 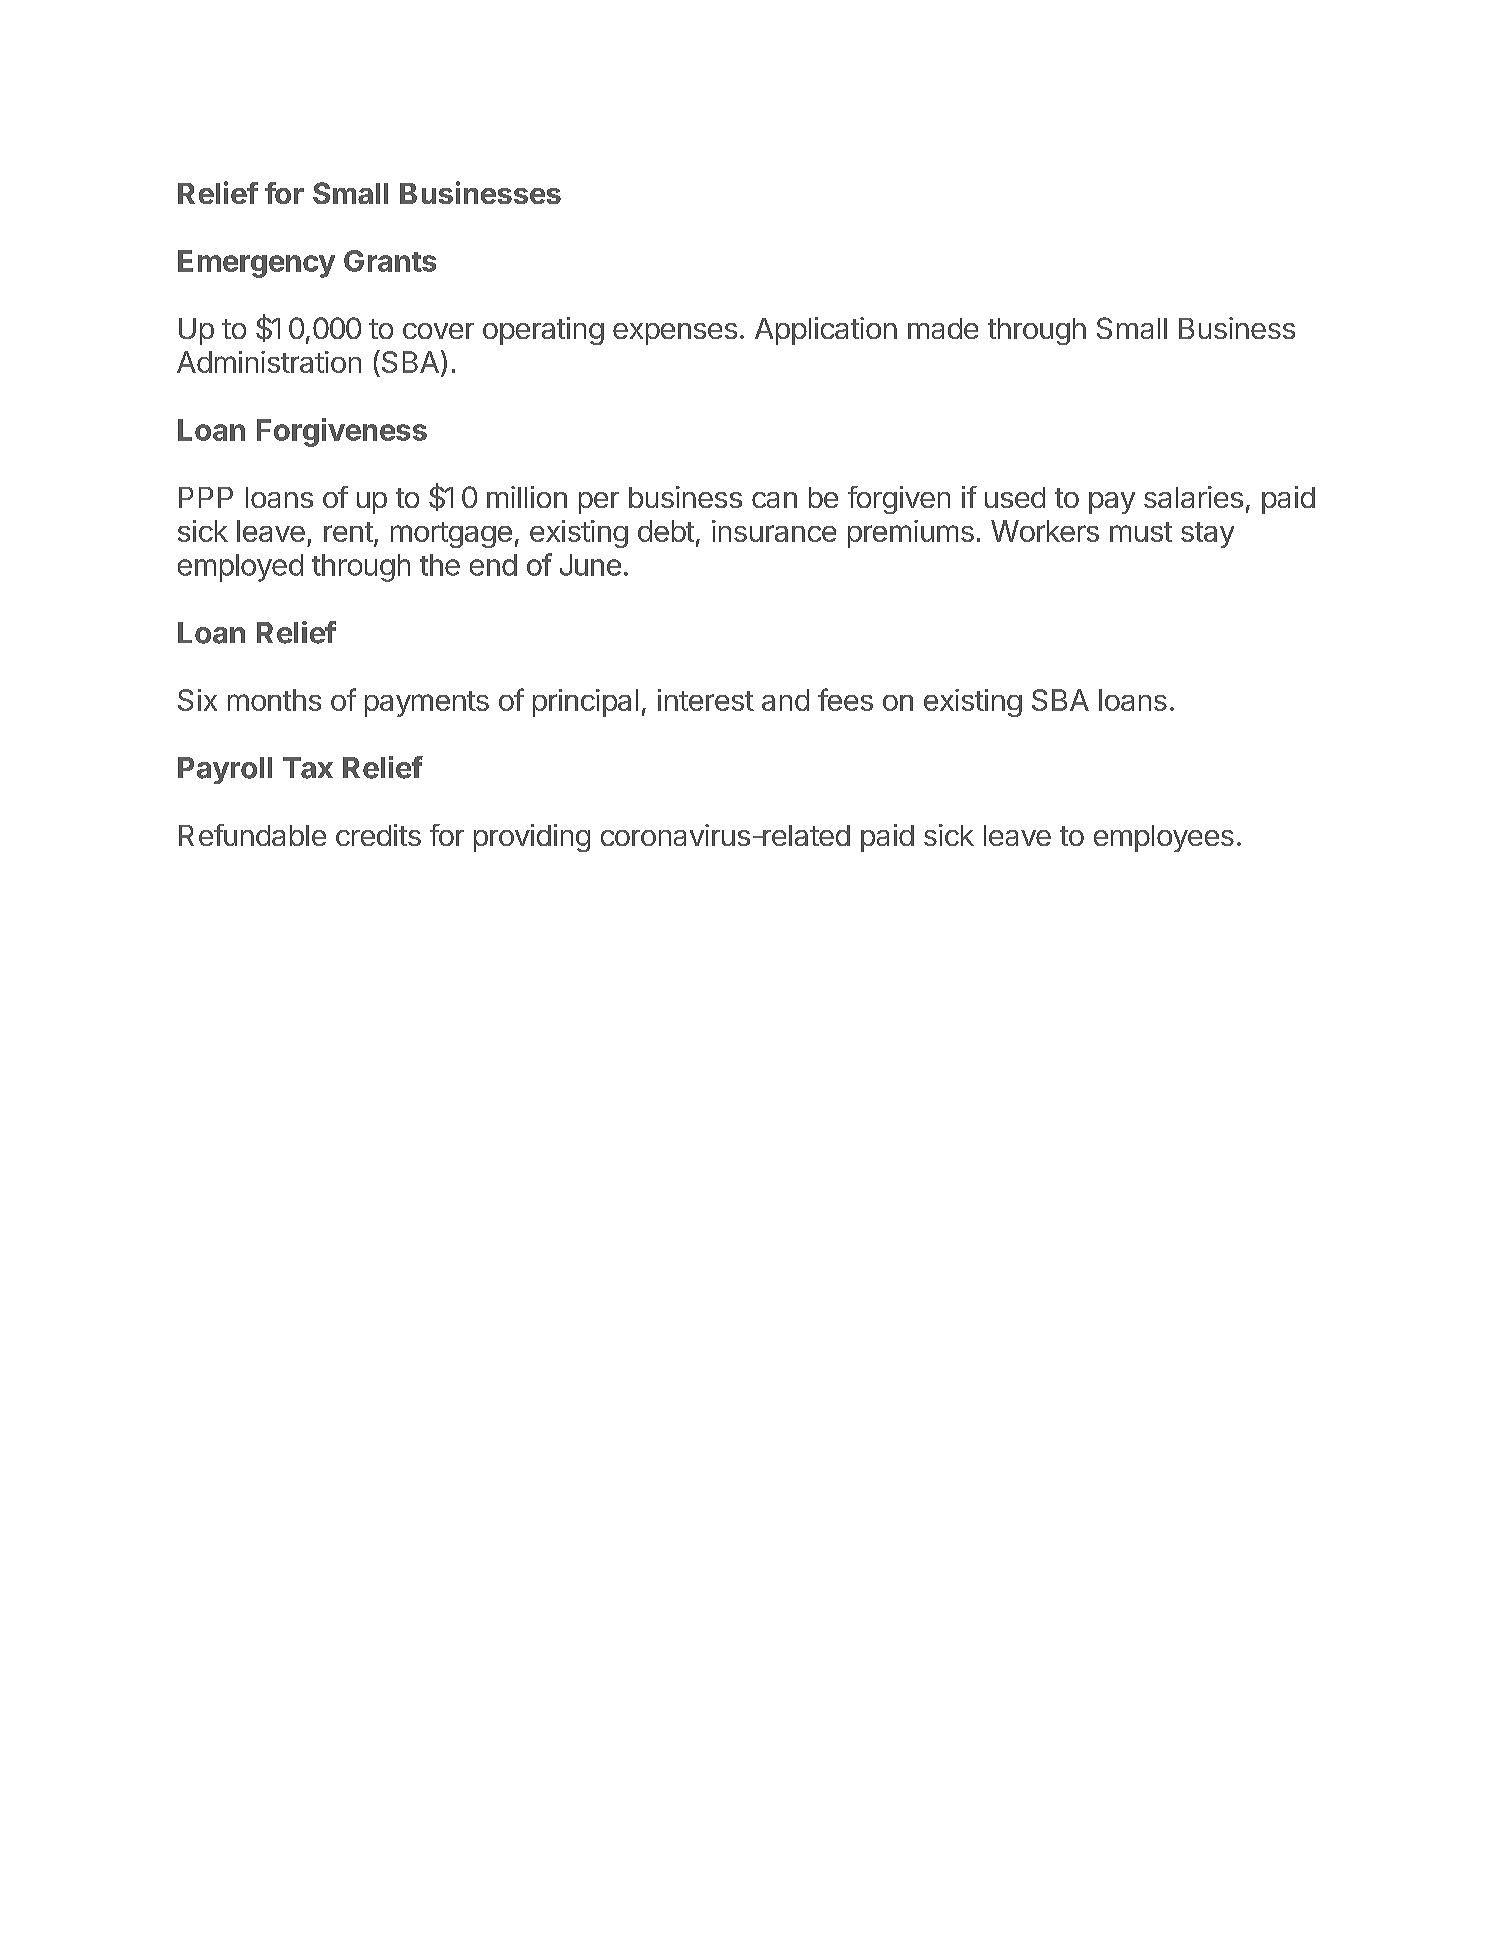 I want to click on Emergency, so click(x=256, y=264).
